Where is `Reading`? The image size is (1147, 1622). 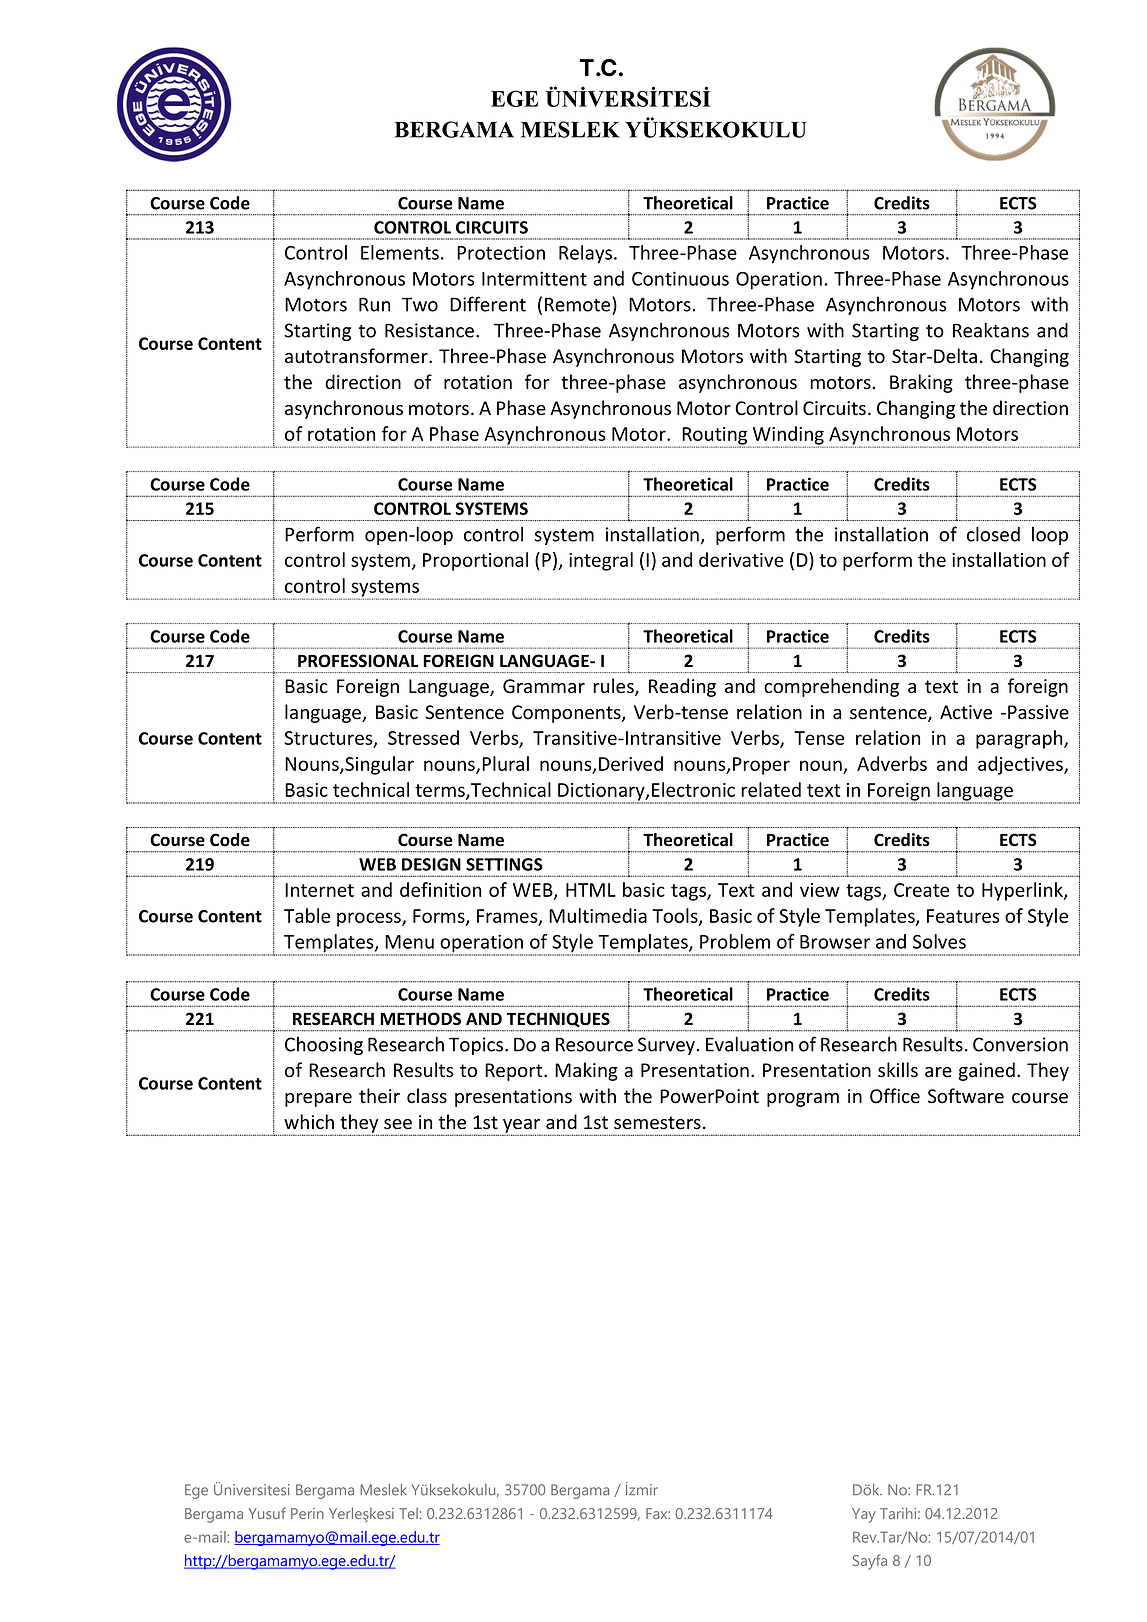 Reading is located at coordinates (682, 687).
